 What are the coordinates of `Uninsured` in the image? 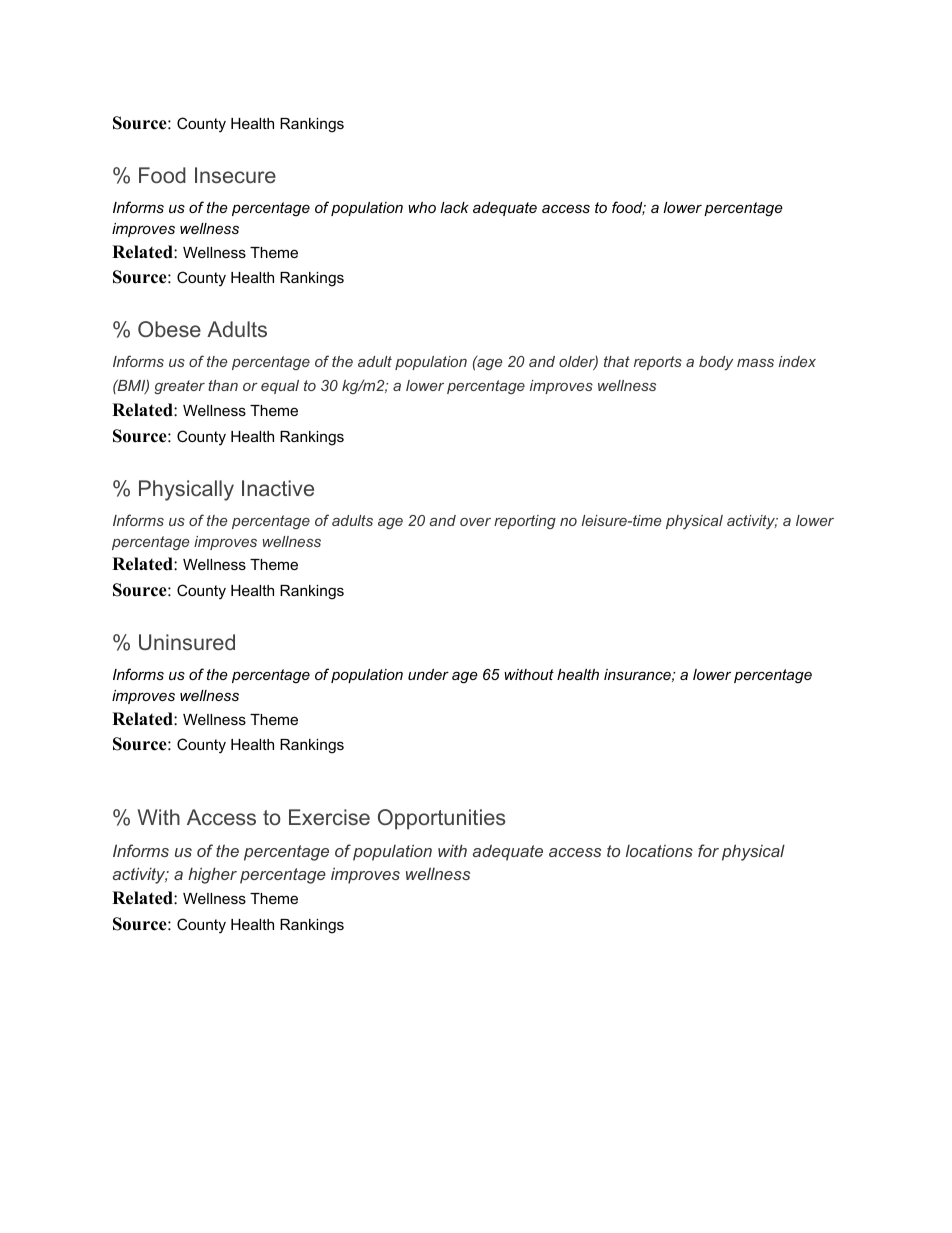 It's located at (187, 642).
